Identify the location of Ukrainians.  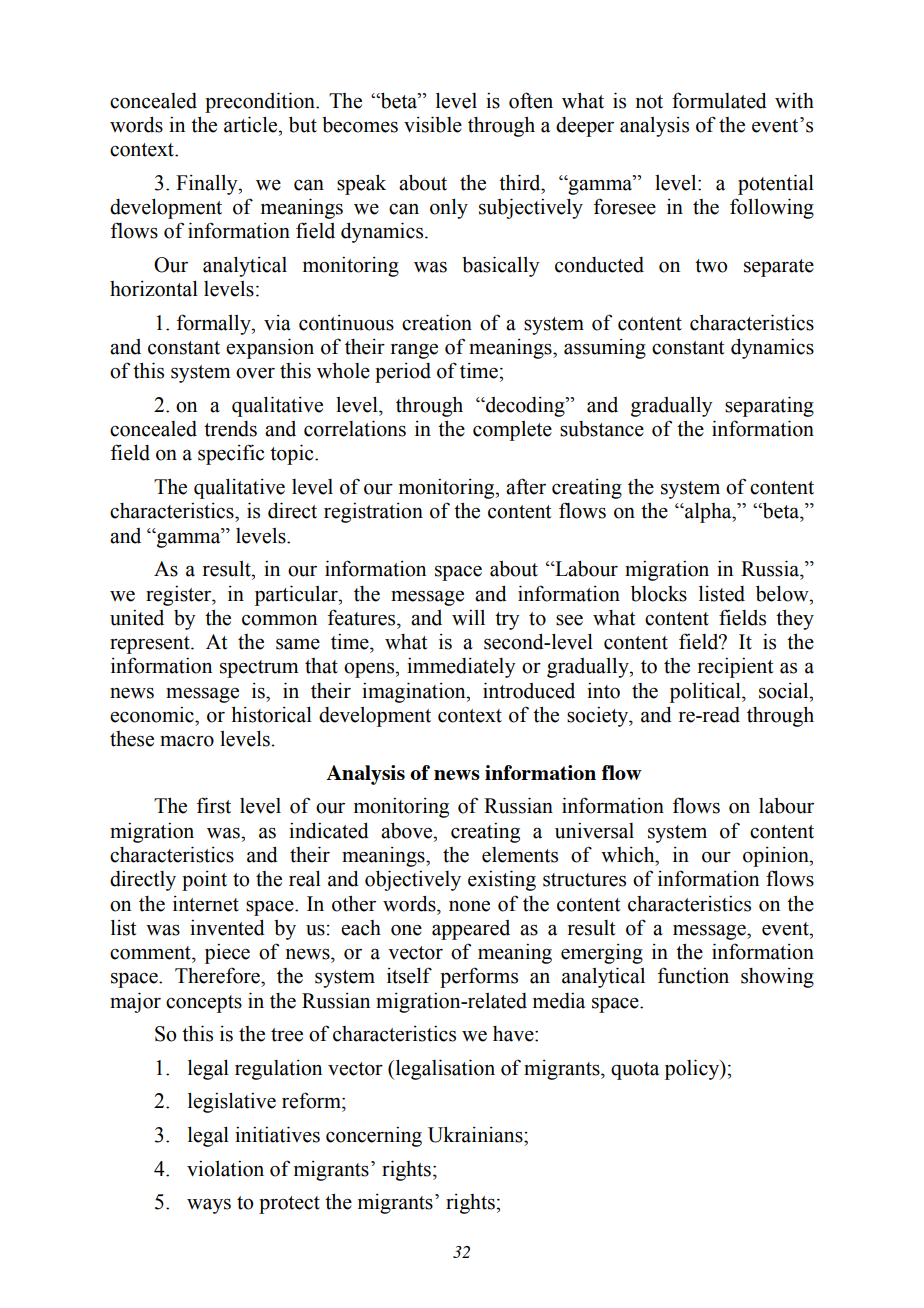
(476, 1134).
